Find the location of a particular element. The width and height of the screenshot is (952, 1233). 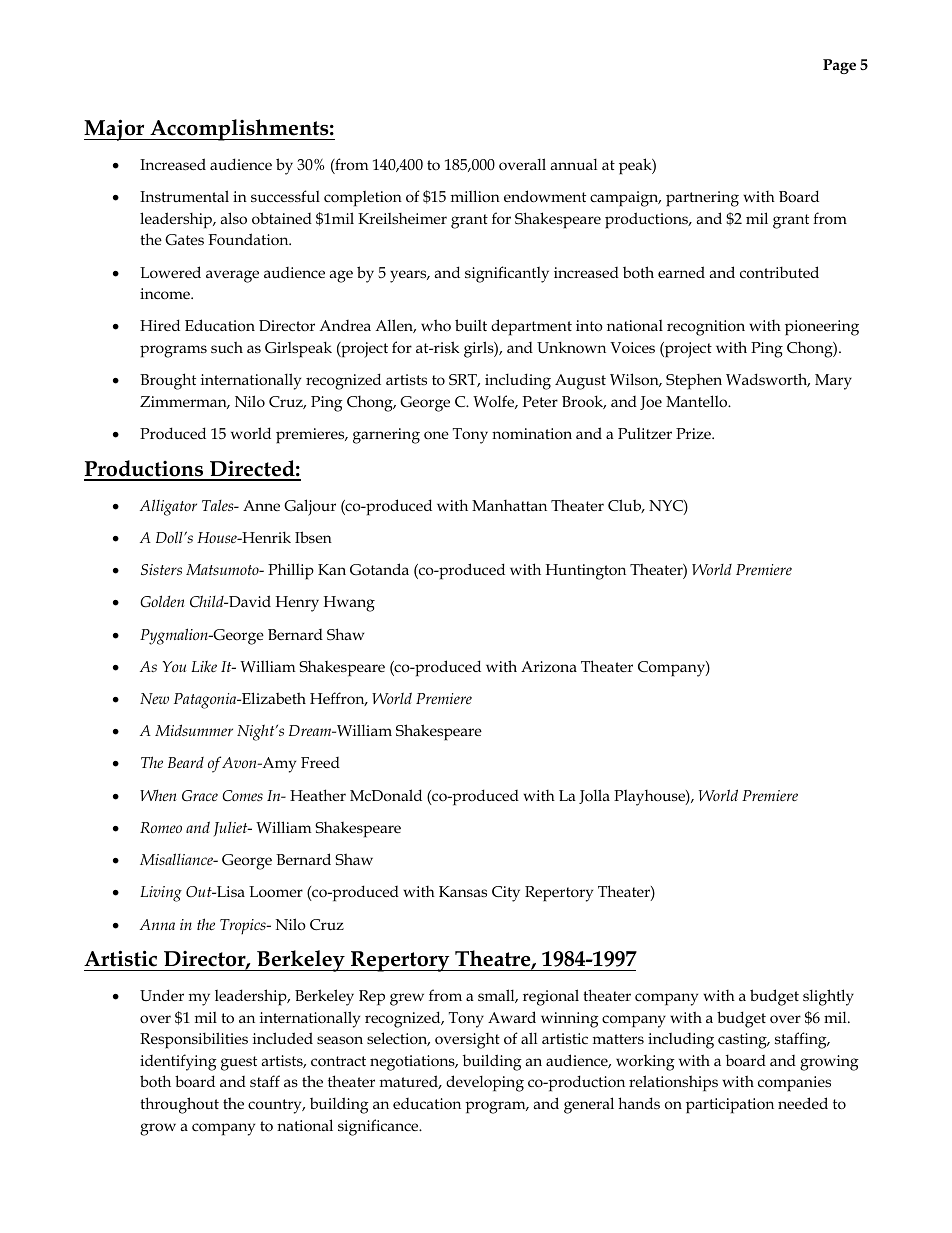

throughout is located at coordinates (179, 1105).
